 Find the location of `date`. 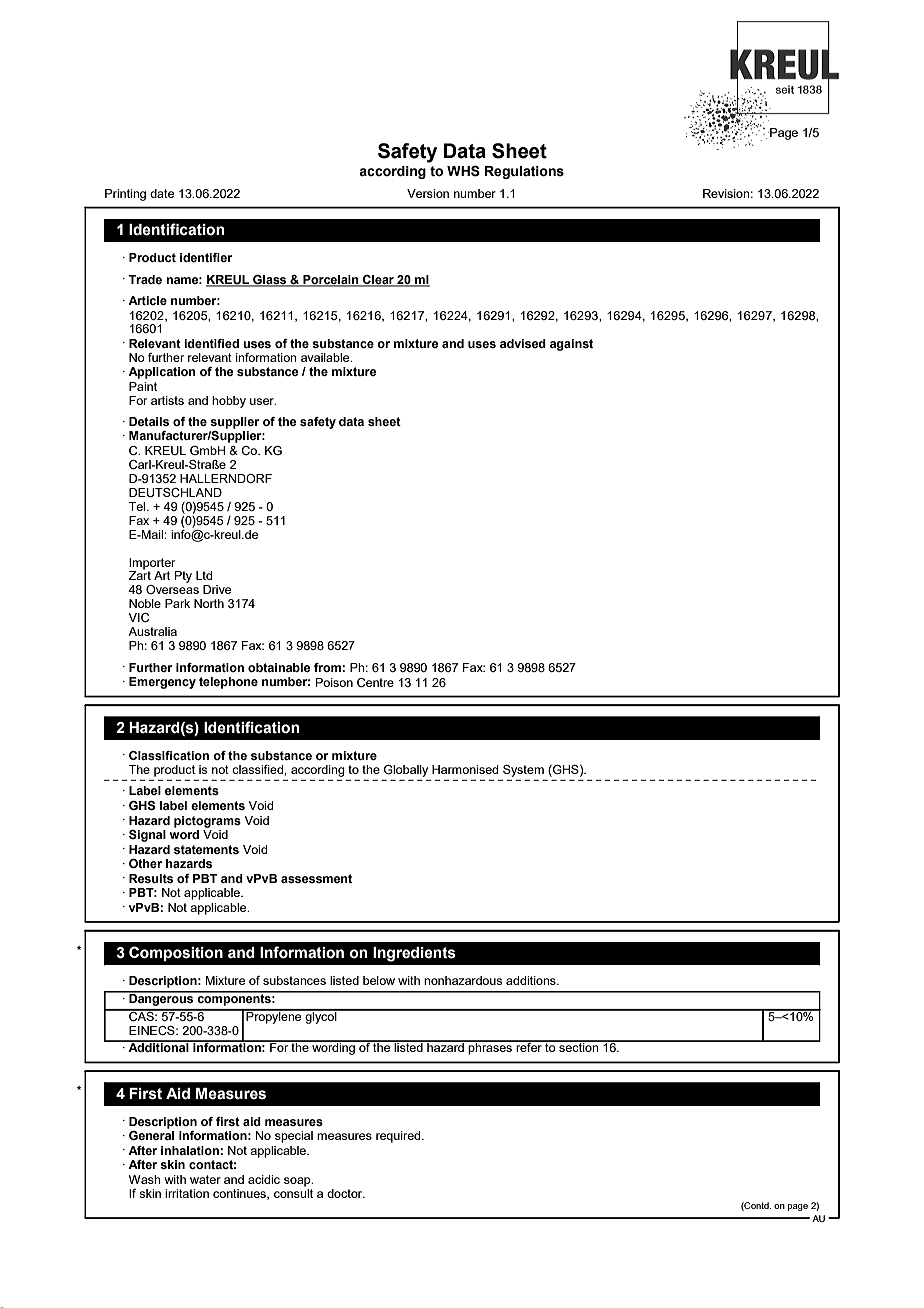

date is located at coordinates (162, 193).
